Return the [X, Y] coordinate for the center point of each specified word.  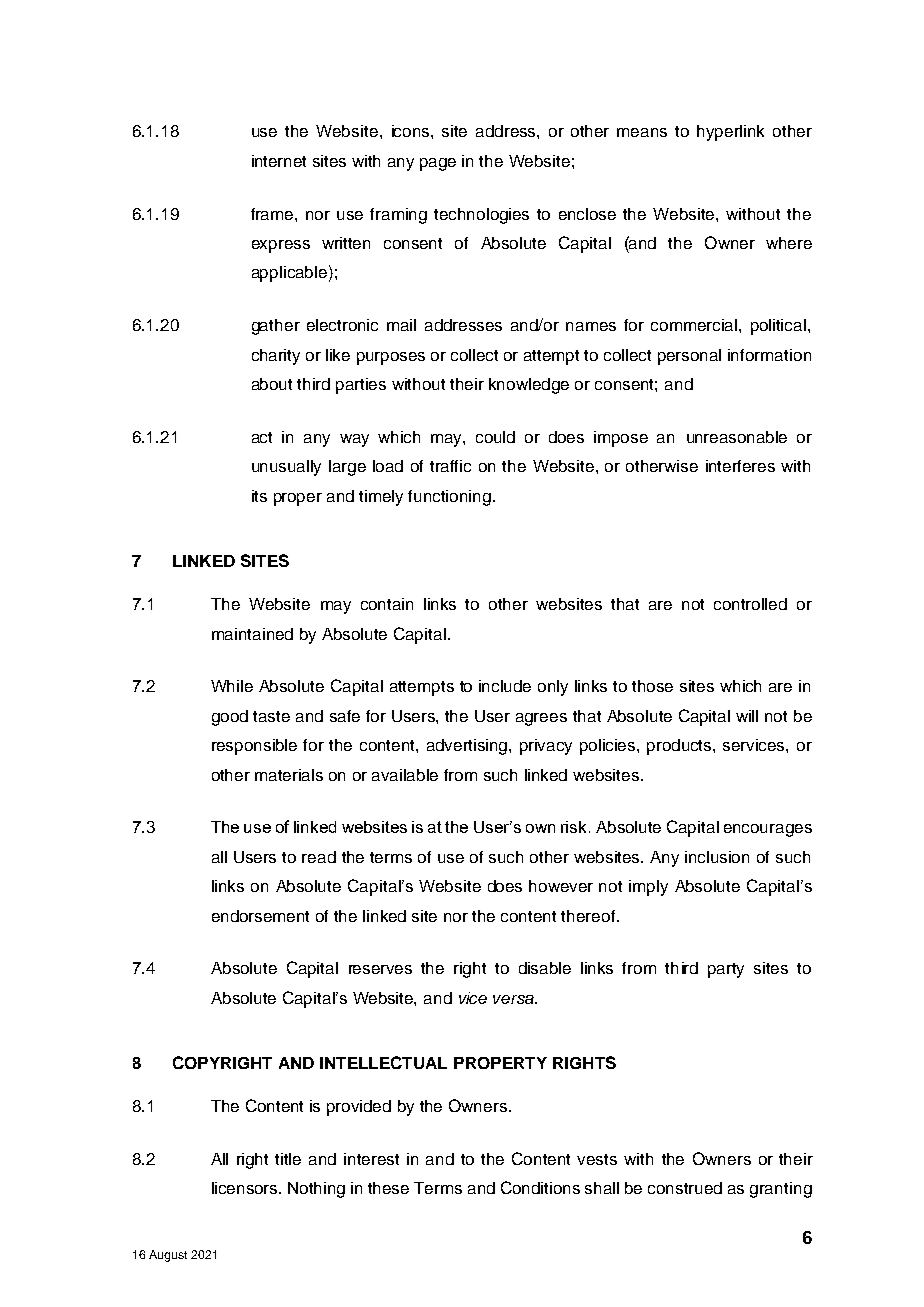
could [495, 437]
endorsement [260, 916]
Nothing [316, 1190]
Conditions [540, 1187]
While [232, 686]
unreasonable [737, 437]
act [262, 437]
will [747, 716]
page [438, 164]
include [505, 686]
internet [279, 161]
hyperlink [730, 133]
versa [514, 999]
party [726, 970]
